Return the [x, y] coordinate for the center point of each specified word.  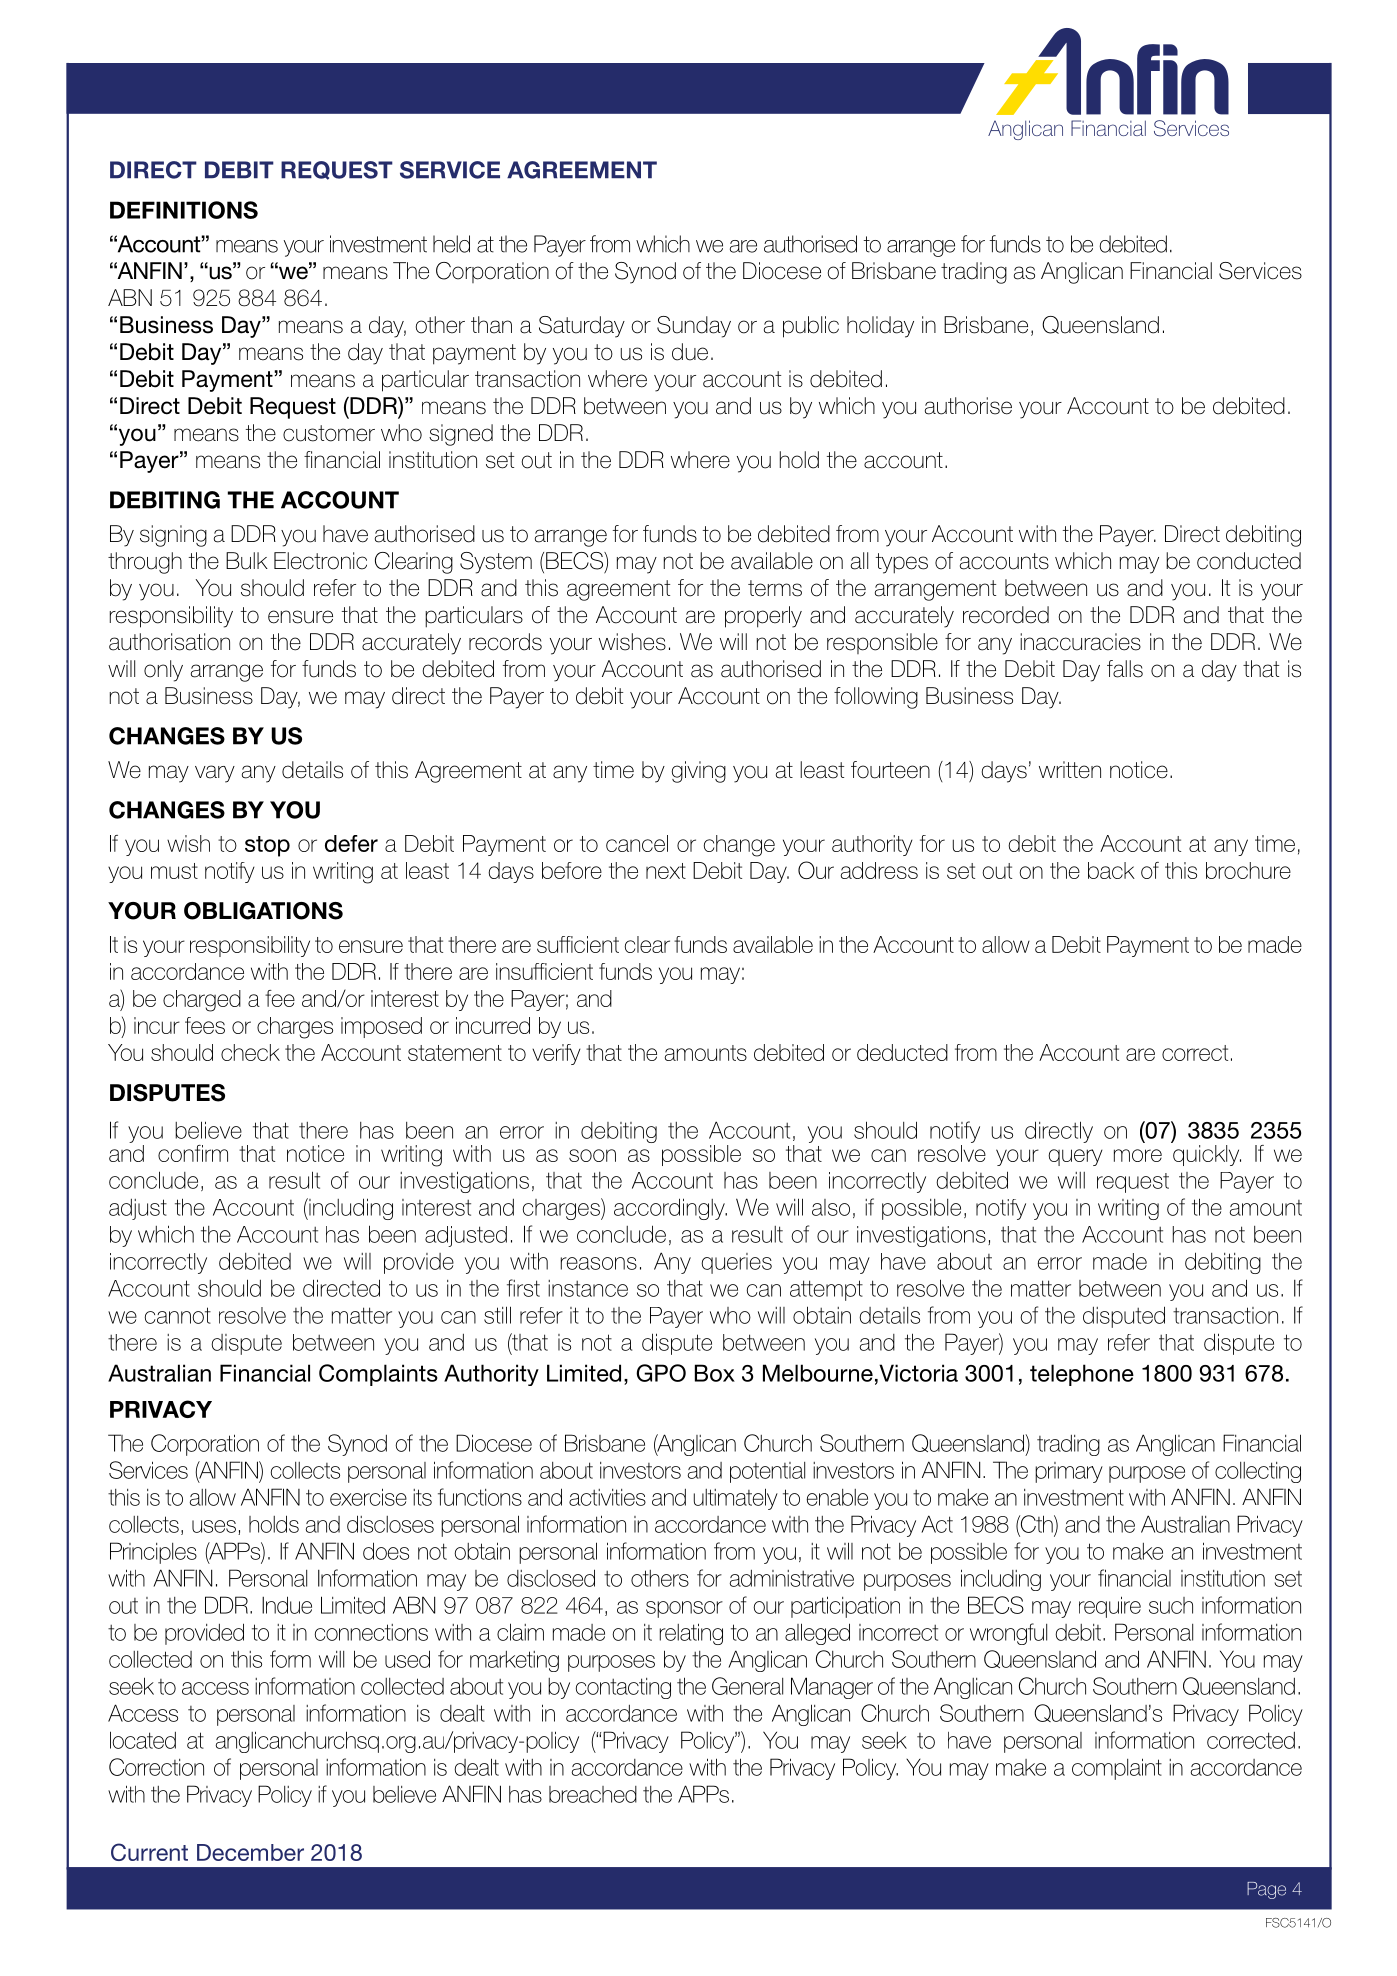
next [666, 871]
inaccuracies [1080, 642]
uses [214, 1526]
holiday [880, 327]
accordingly [670, 1209]
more [1138, 1155]
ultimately [736, 1499]
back [1111, 870]
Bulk [247, 561]
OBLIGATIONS [263, 911]
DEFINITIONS [184, 210]
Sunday [694, 327]
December [250, 1852]
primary [1069, 1472]
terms [775, 588]
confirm [193, 1153]
